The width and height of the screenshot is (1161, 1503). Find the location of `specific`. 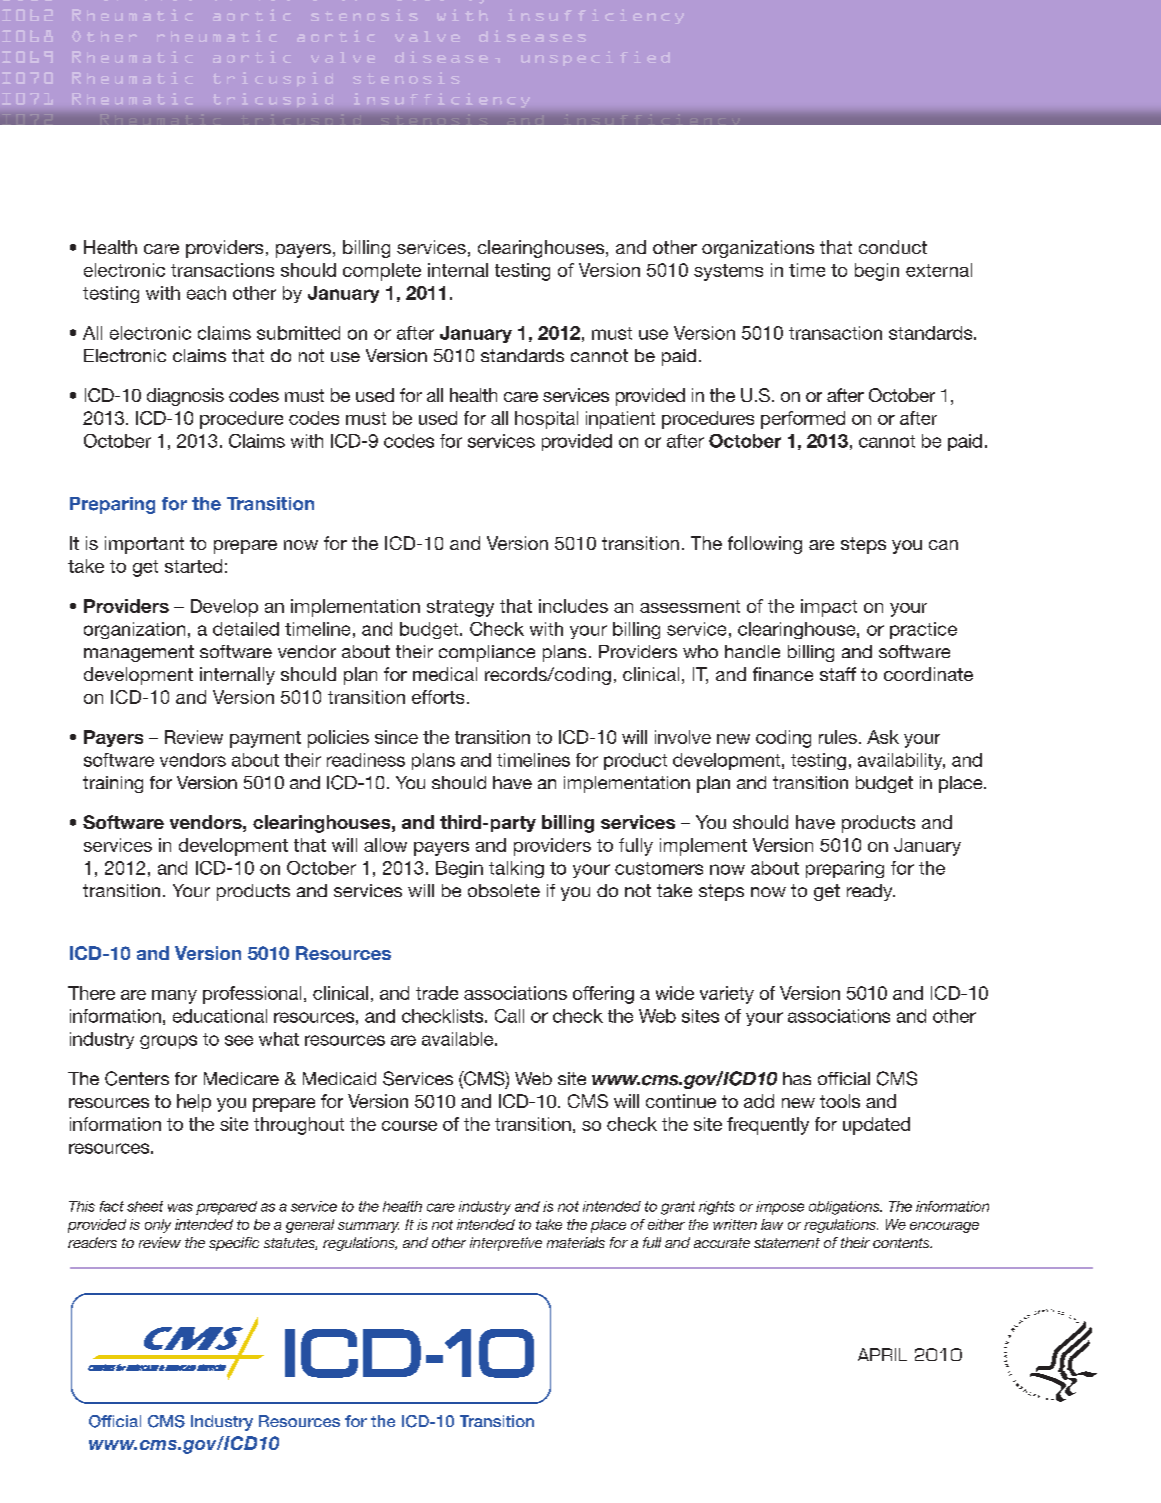

specific is located at coordinates (234, 1244).
